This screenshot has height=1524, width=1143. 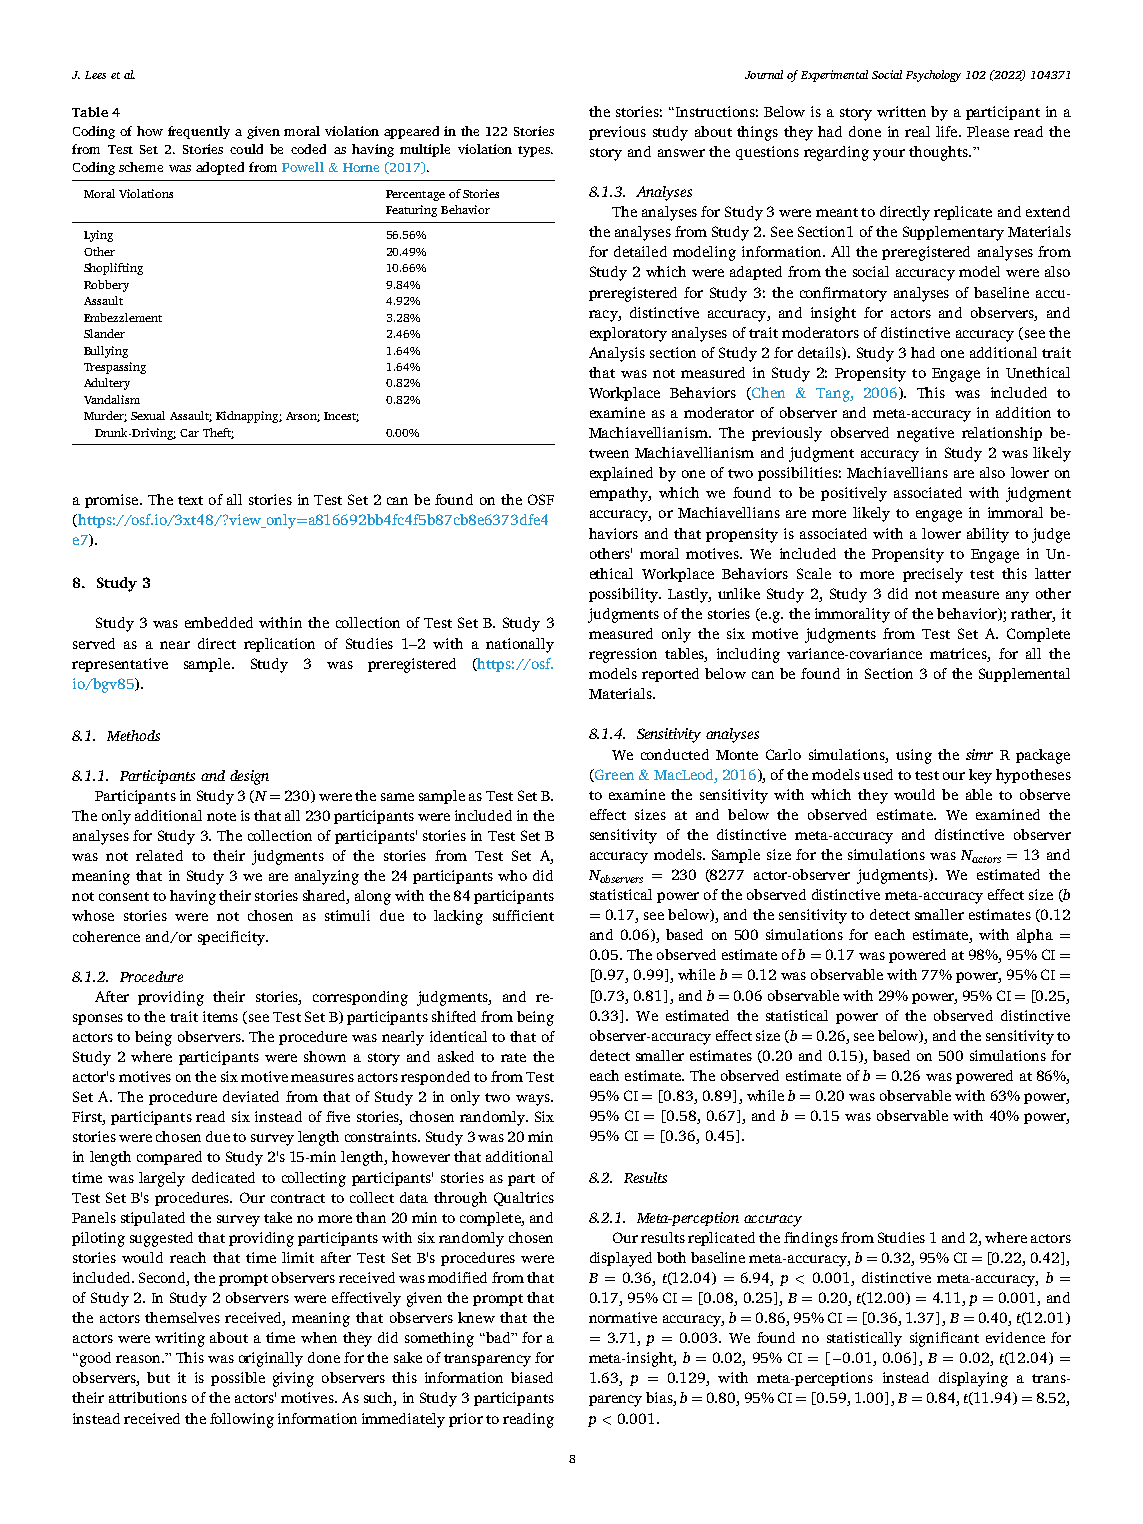 I want to click on life, so click(x=948, y=131).
